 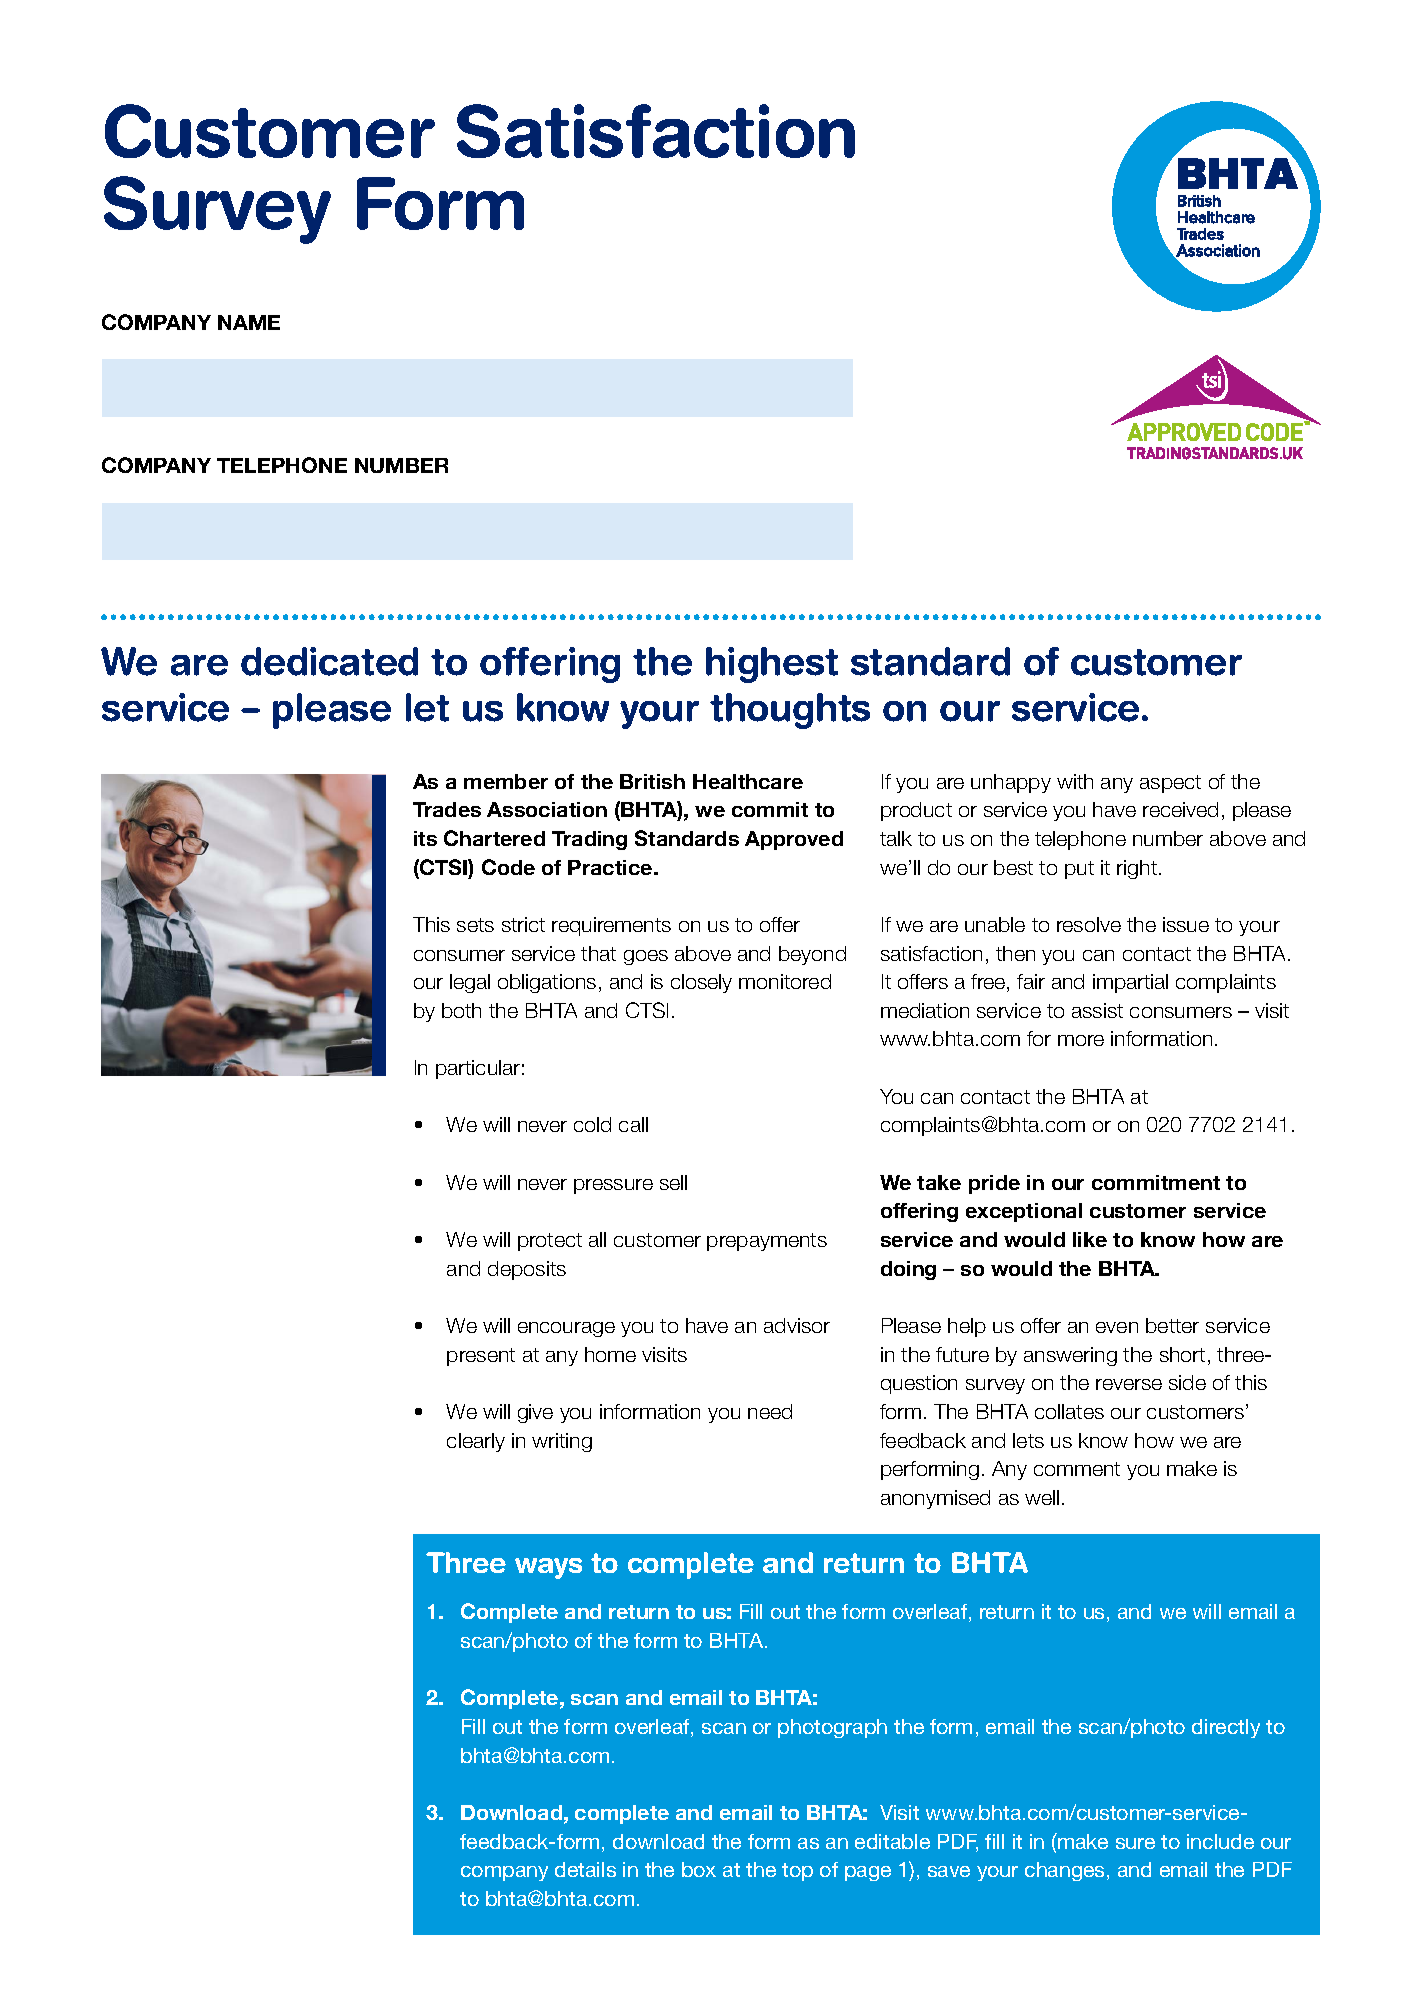 I want to click on closely, so click(x=701, y=983).
